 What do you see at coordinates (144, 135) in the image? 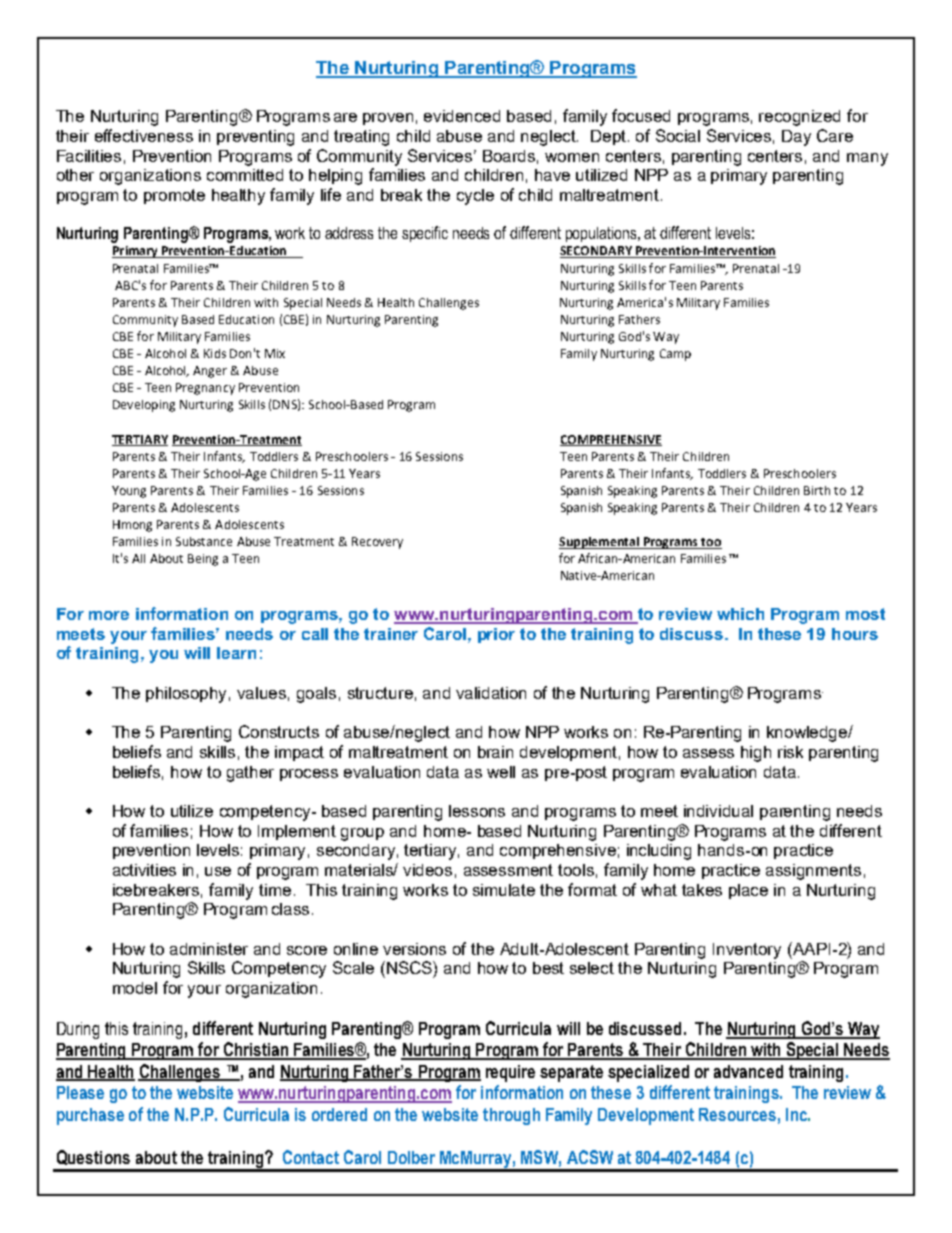
I see `effectiveness` at bounding box center [144, 135].
